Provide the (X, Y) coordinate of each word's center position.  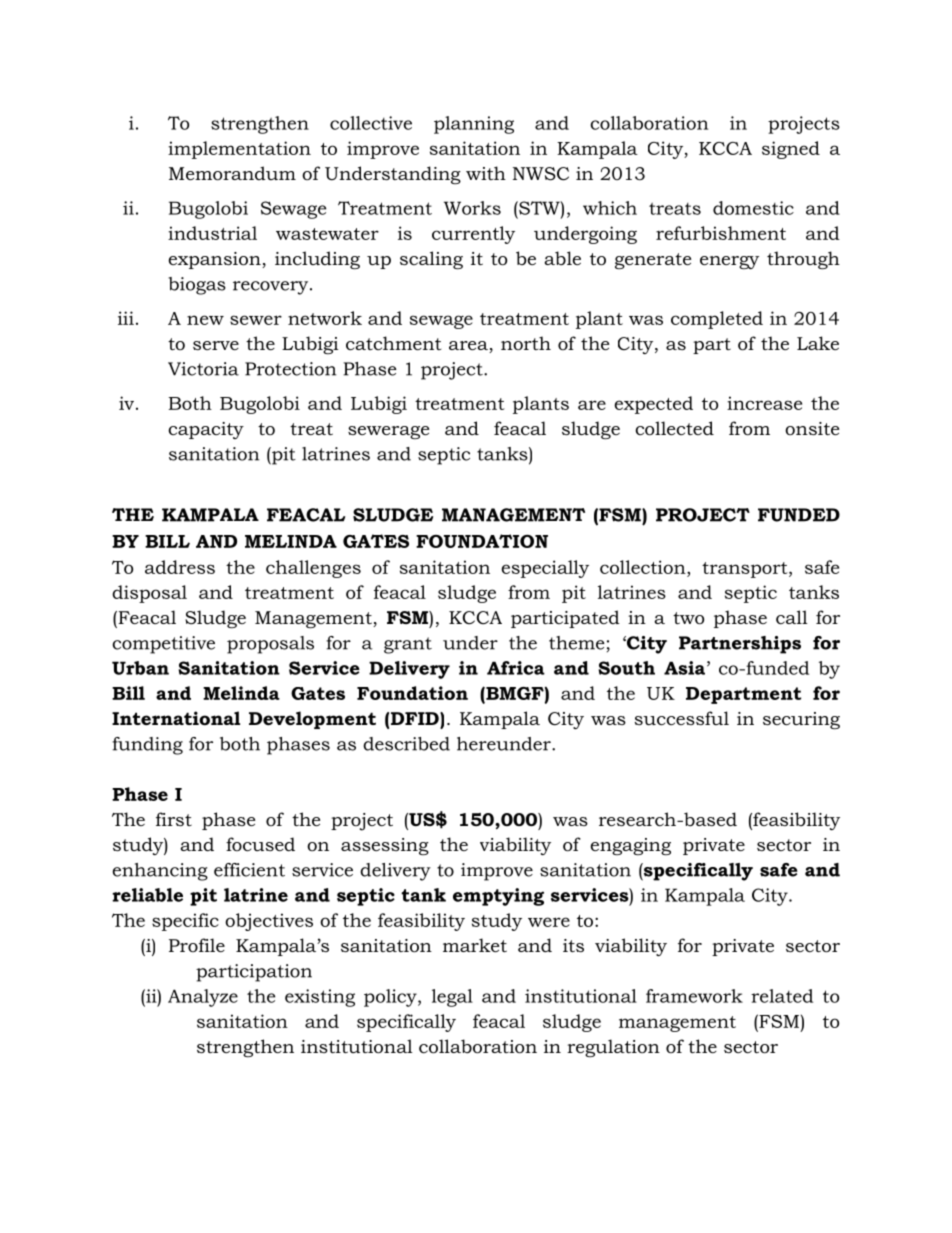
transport (746, 570)
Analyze (203, 998)
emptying (498, 897)
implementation (239, 150)
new (205, 320)
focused (260, 844)
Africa (516, 668)
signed (791, 150)
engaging (630, 846)
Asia (684, 668)
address (180, 567)
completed (717, 320)
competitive (163, 645)
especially (545, 569)
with (486, 173)
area (469, 347)
